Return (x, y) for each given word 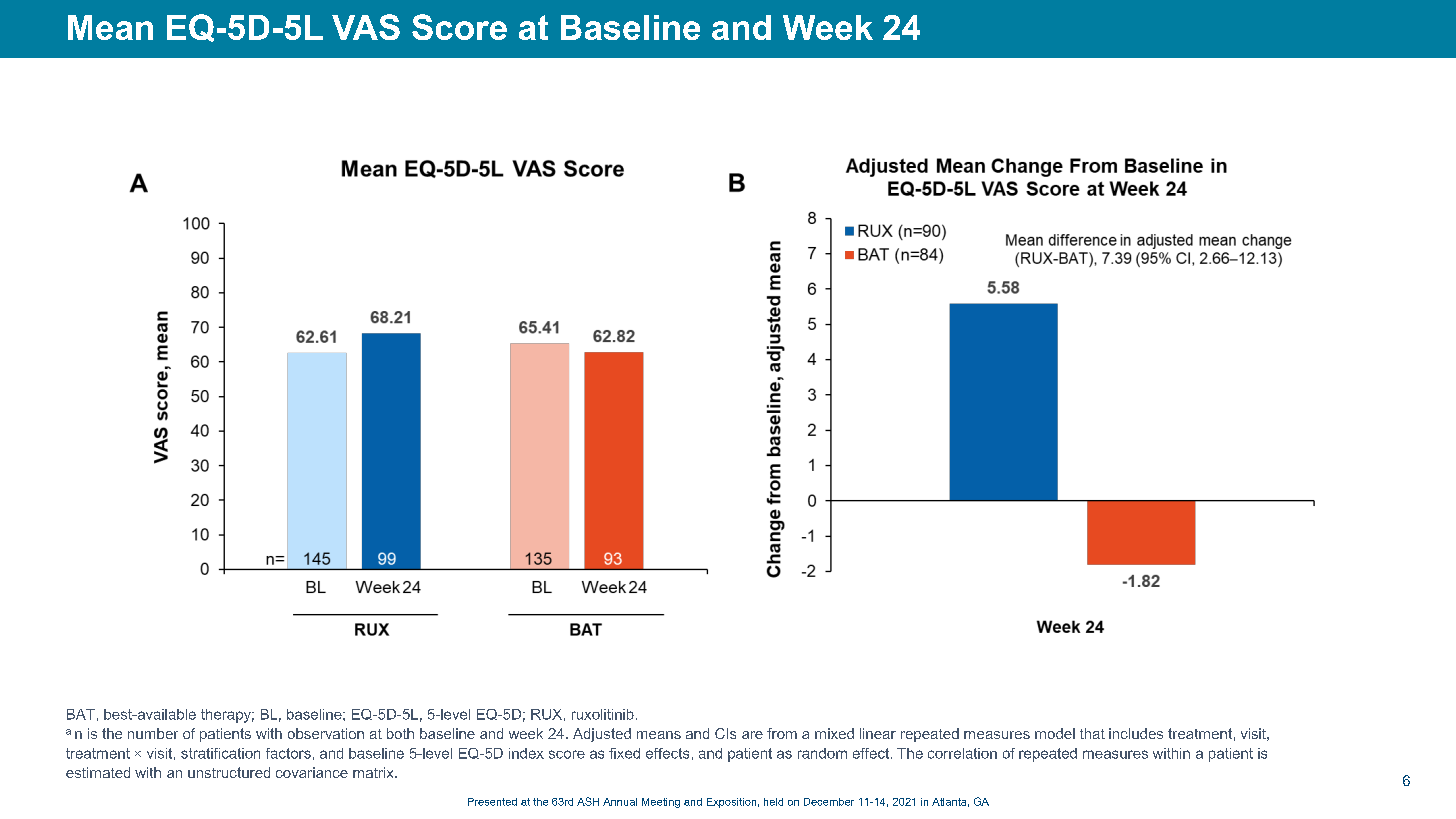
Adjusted (602, 735)
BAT (81, 714)
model (1055, 733)
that (1092, 733)
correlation (962, 753)
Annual (620, 802)
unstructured (229, 772)
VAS (366, 27)
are (752, 735)
